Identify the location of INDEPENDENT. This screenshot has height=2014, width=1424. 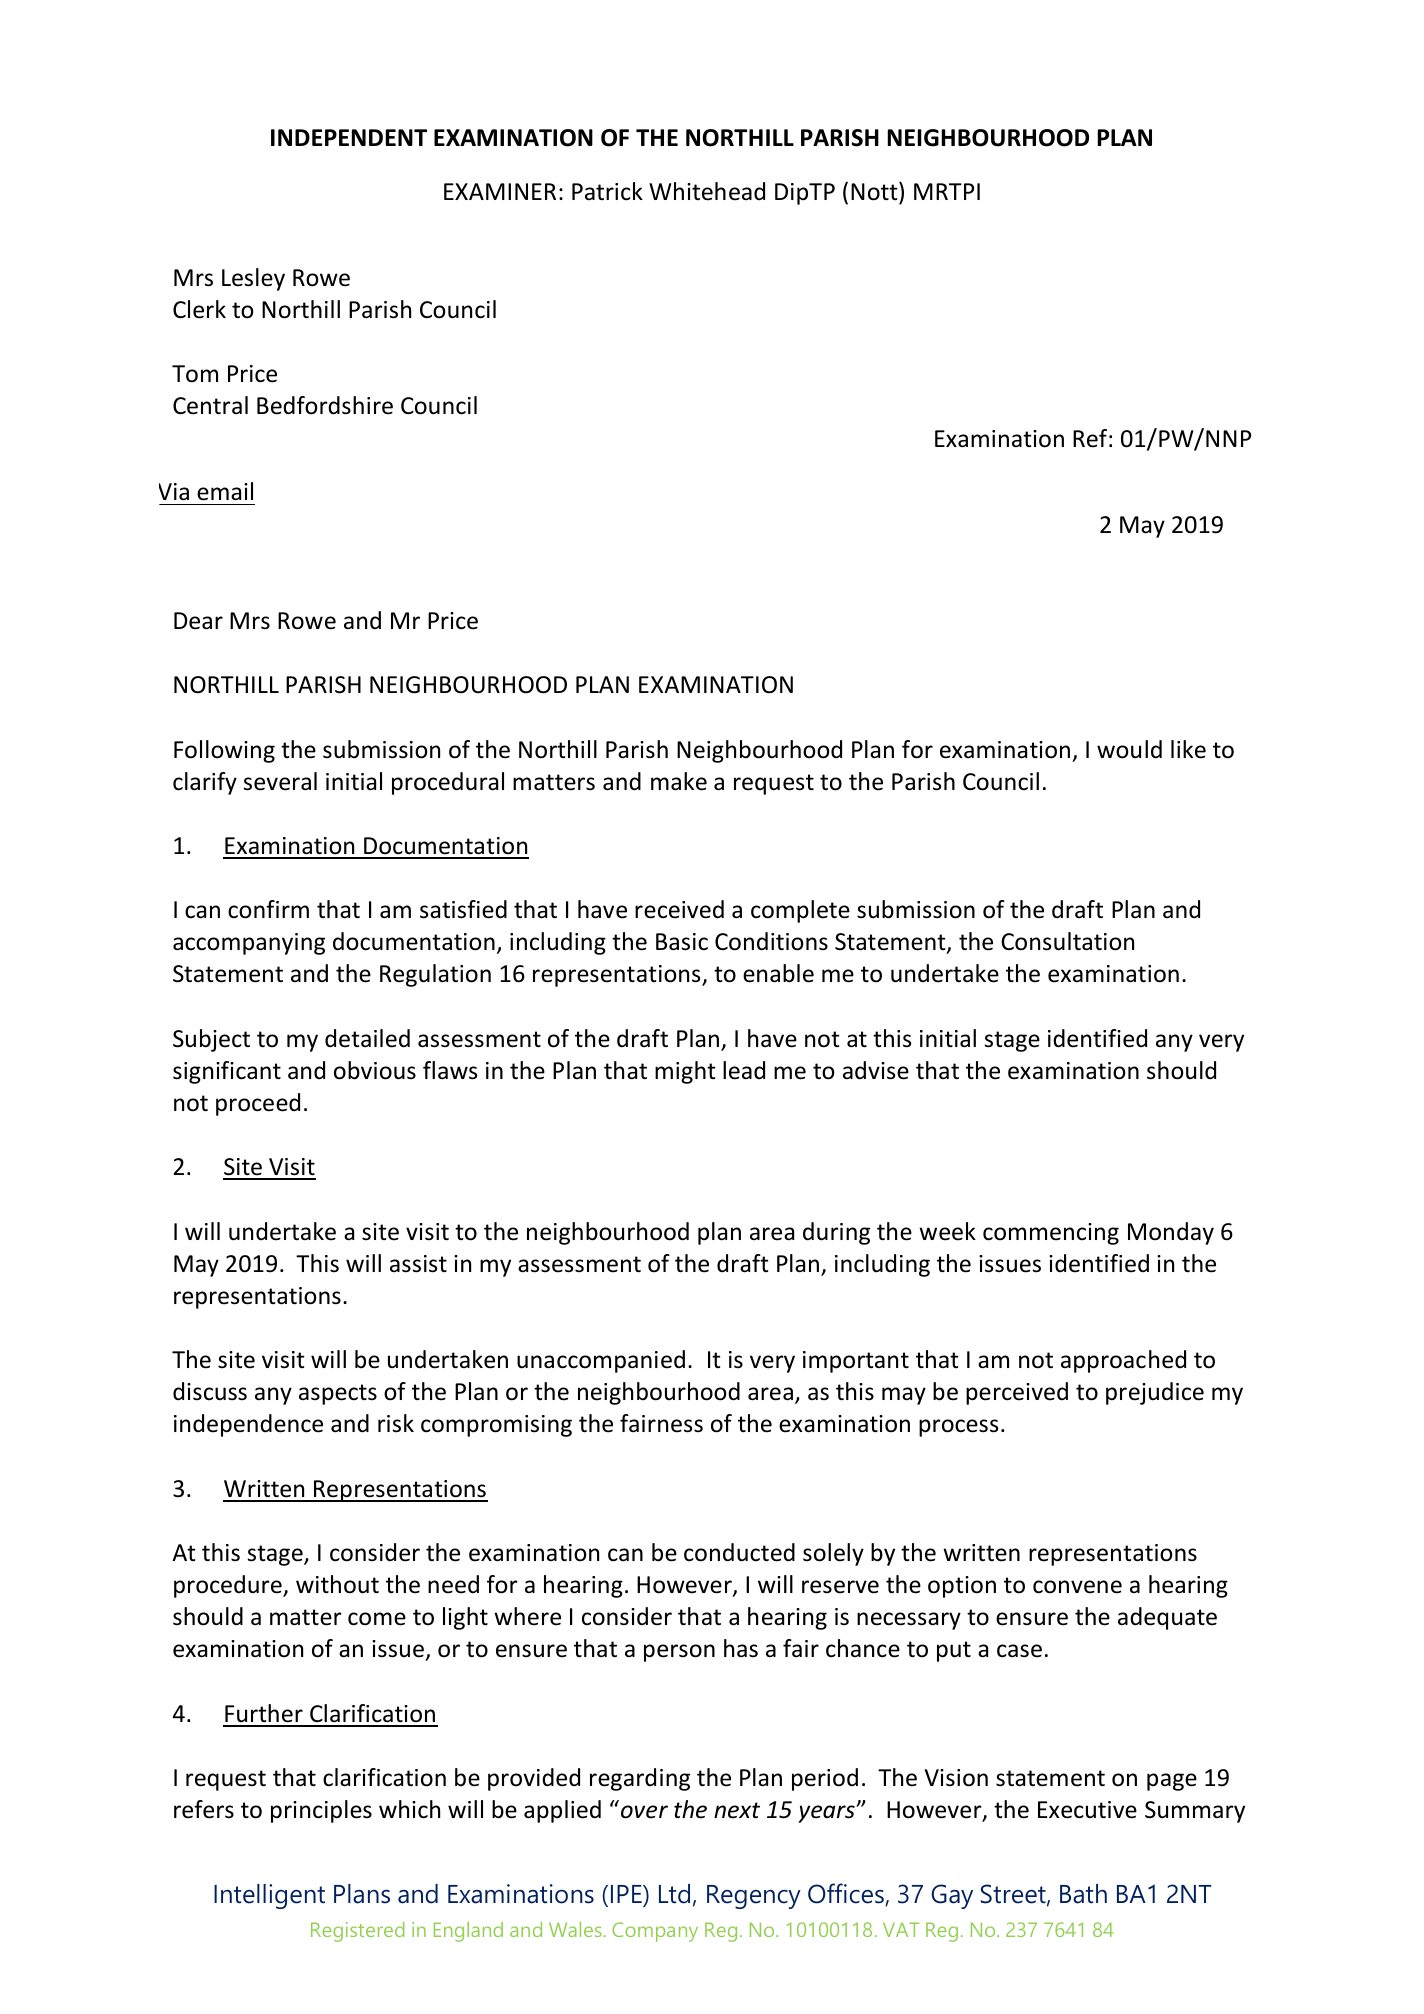
(349, 137).
